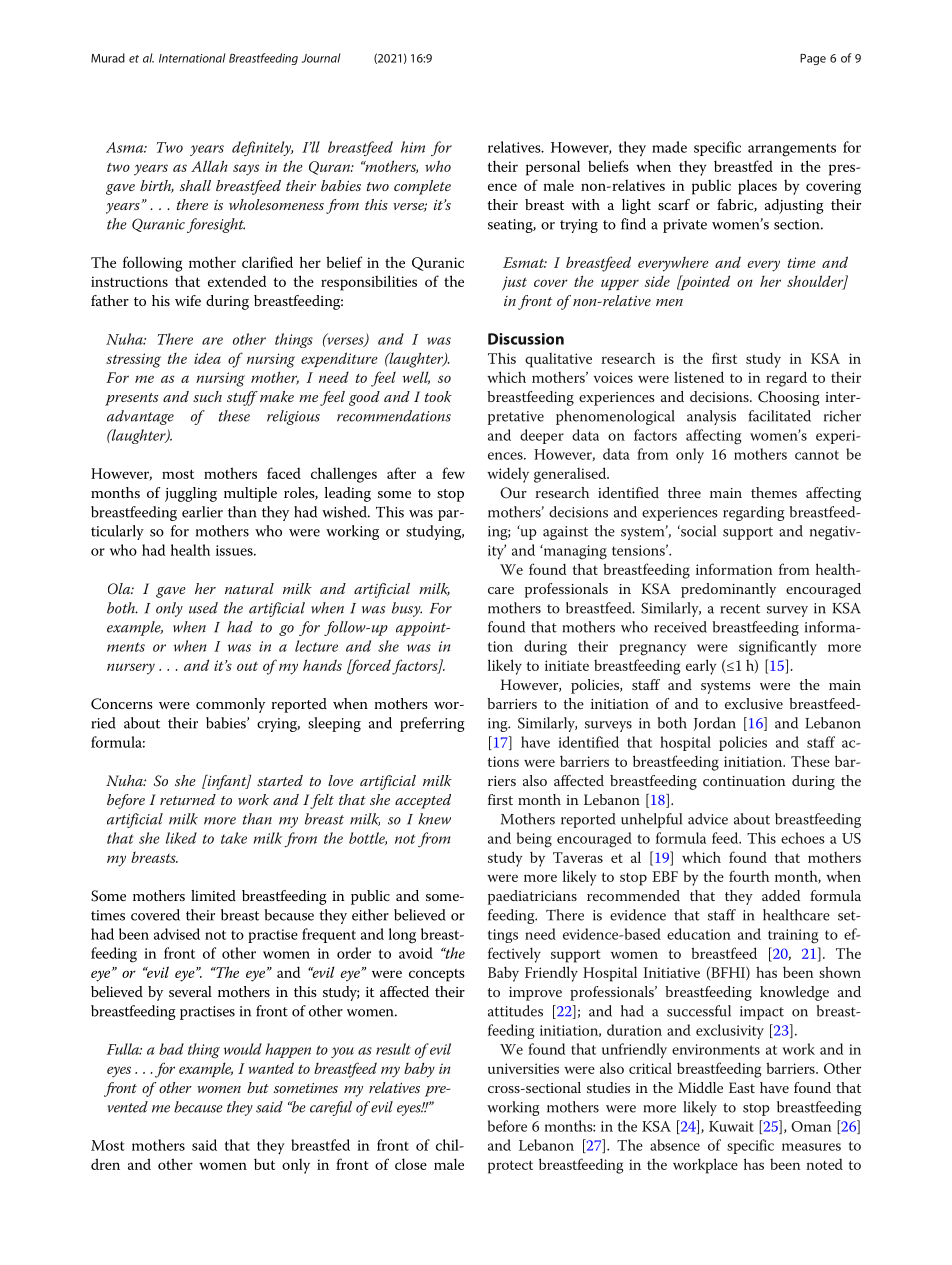 This screenshot has height=1265, width=952. I want to click on him, so click(413, 147).
